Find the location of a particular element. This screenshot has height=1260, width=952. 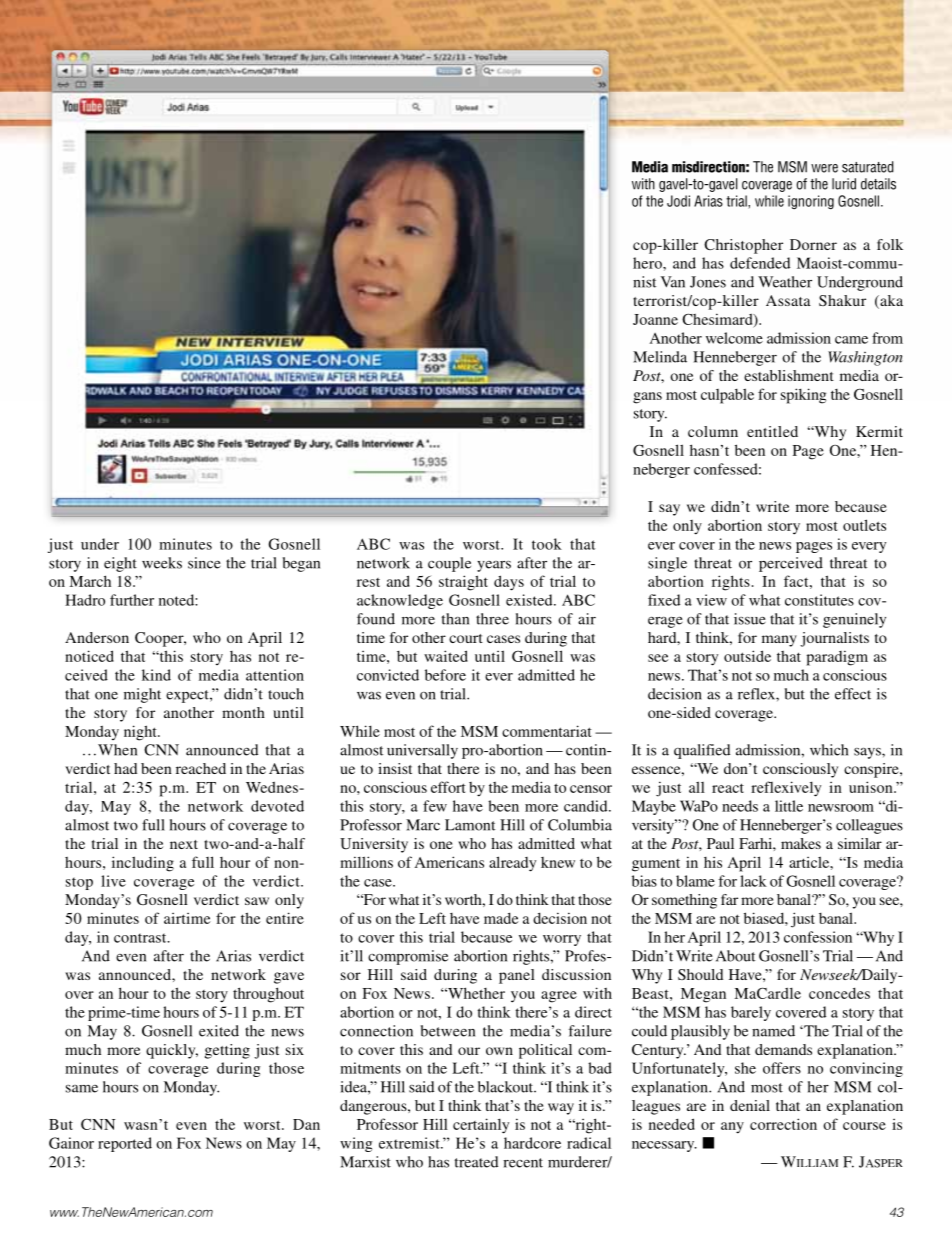

correction is located at coordinates (783, 1124).
